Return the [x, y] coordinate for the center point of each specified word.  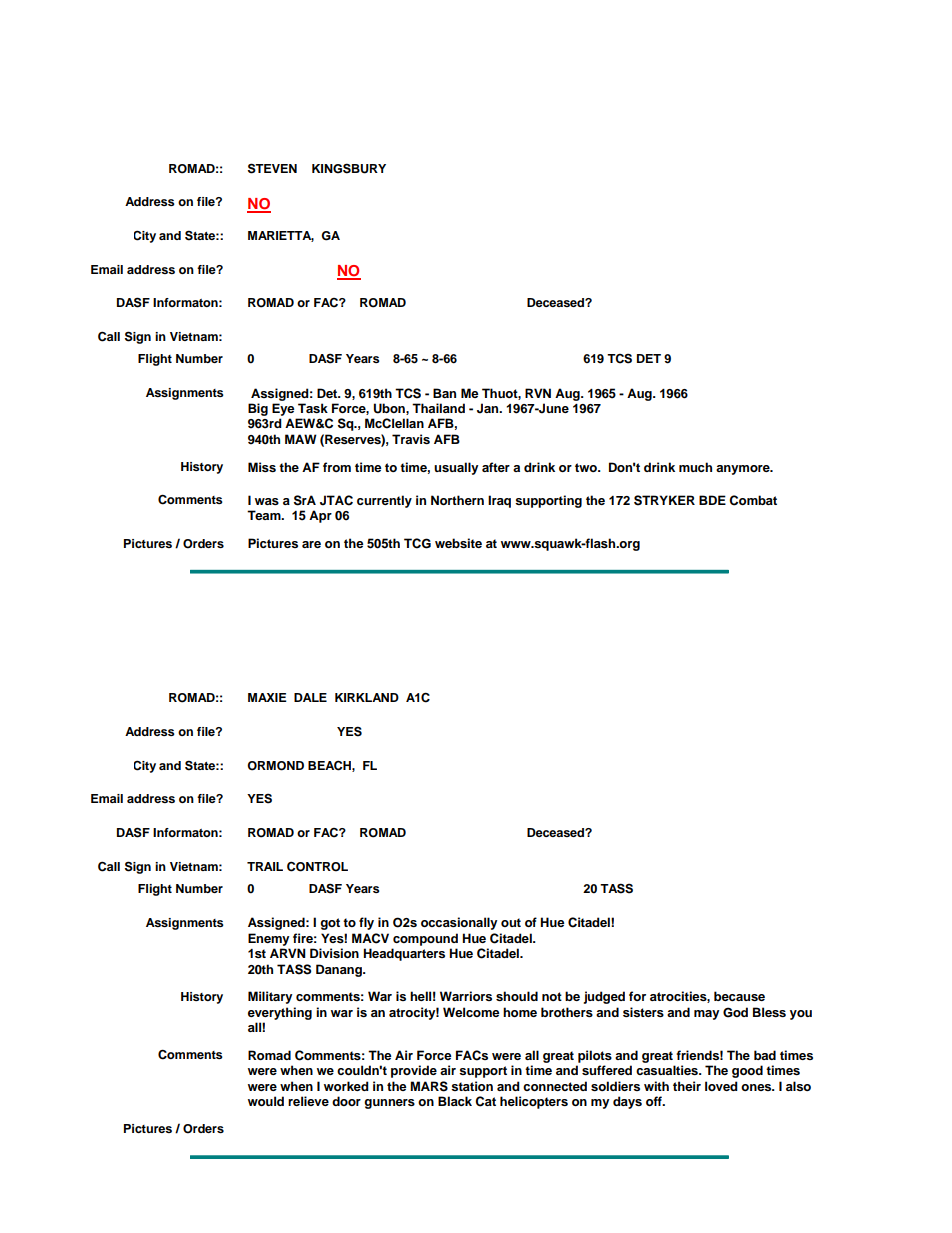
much [695, 467]
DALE [310, 697]
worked [346, 1086]
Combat [753, 500]
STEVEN [272, 168]
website [458, 543]
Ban [444, 393]
